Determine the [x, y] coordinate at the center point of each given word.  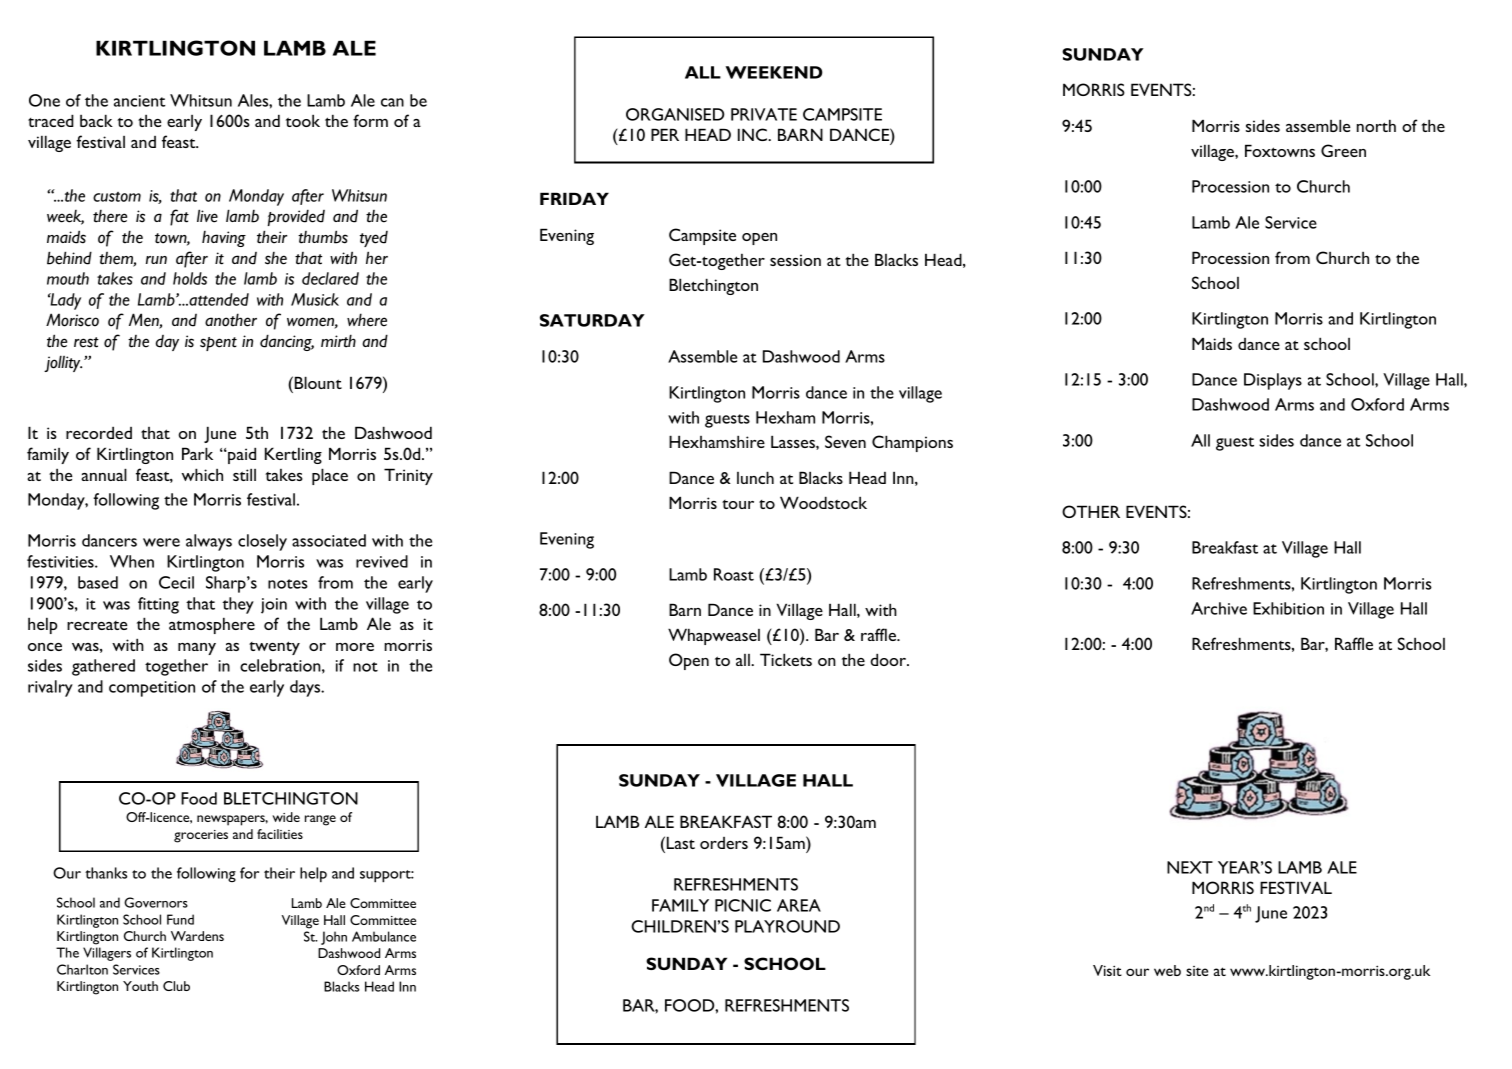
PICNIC [743, 905]
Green [1343, 150]
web [1167, 970]
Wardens [197, 936]
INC [753, 134]
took [303, 120]
